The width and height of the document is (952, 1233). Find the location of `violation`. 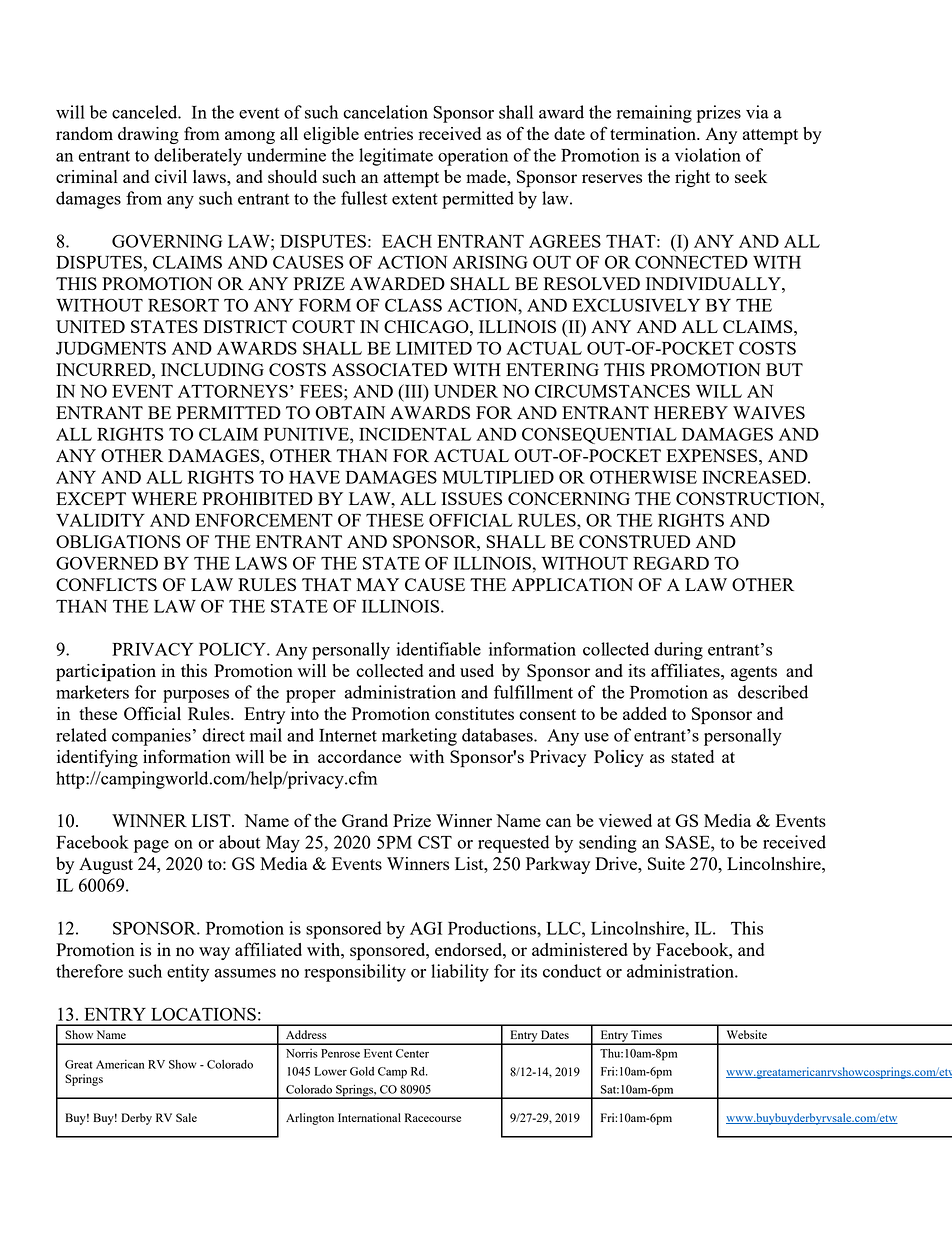

violation is located at coordinates (708, 155).
